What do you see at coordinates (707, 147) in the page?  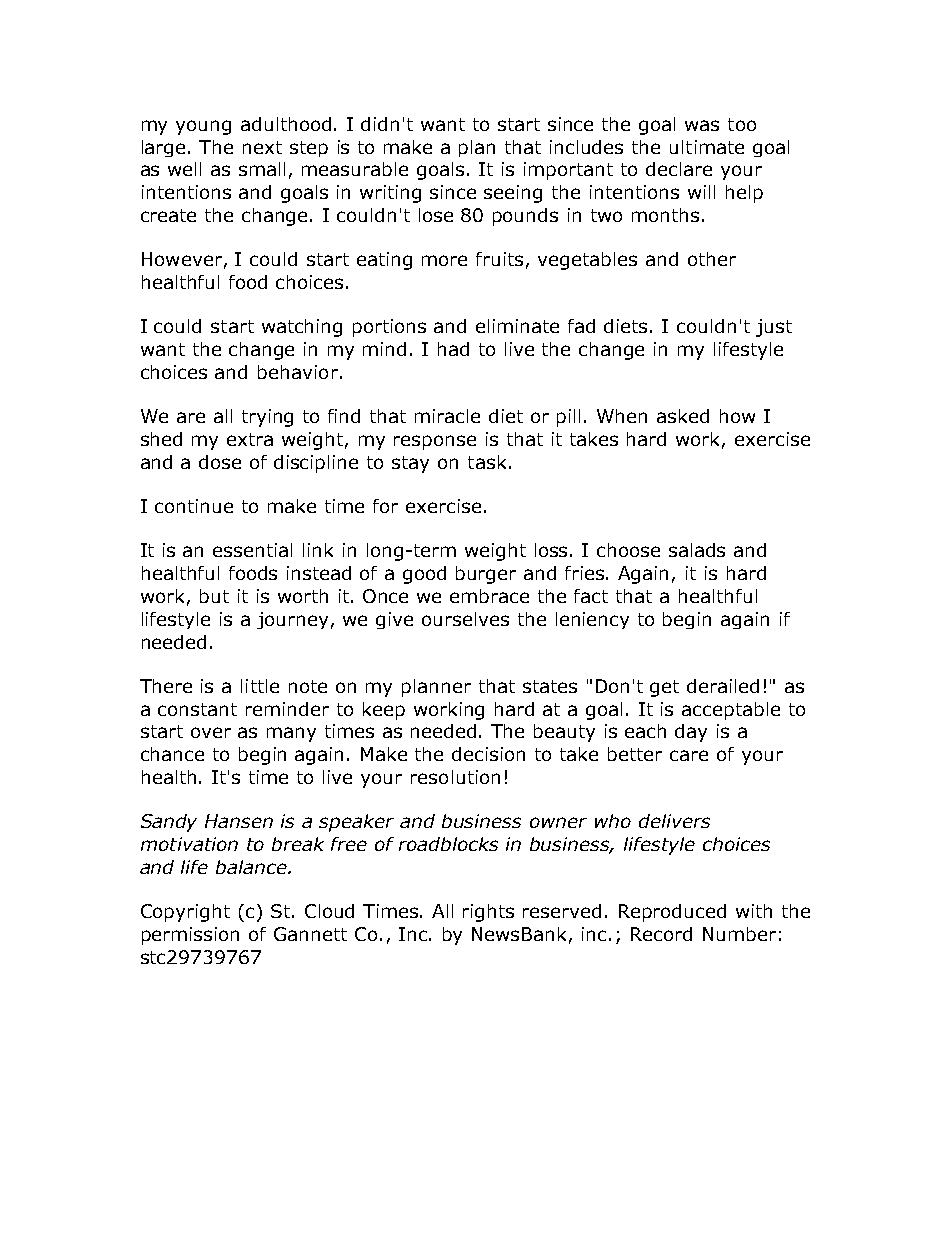 I see `ultimate` at bounding box center [707, 147].
